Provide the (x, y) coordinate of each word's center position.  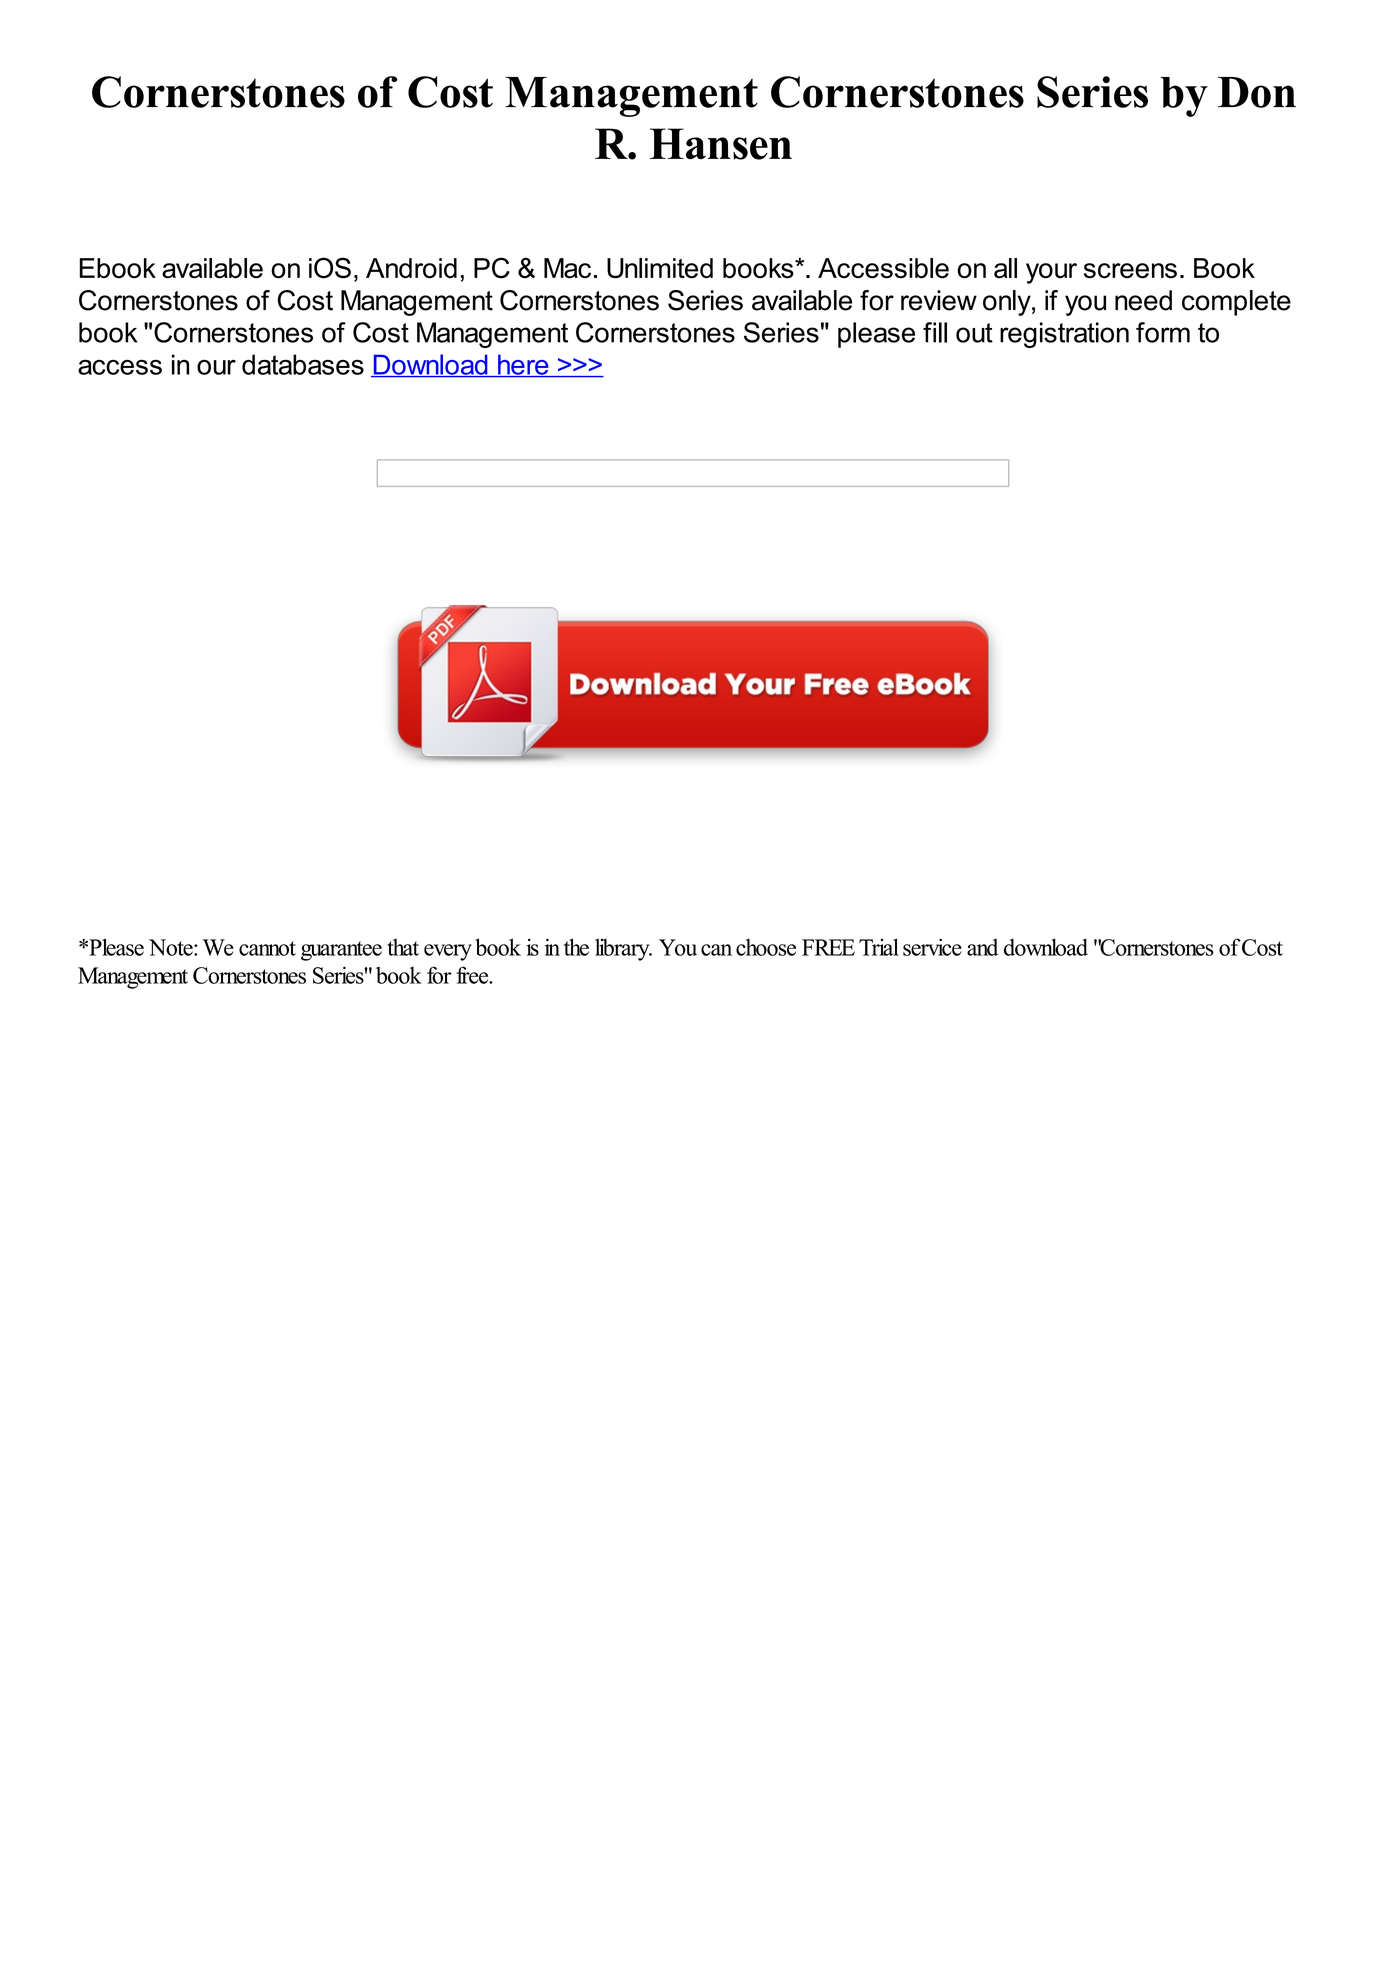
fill (935, 332)
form (1163, 332)
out (974, 333)
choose (766, 947)
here (523, 365)
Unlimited (660, 268)
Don (1257, 92)
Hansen (721, 144)
